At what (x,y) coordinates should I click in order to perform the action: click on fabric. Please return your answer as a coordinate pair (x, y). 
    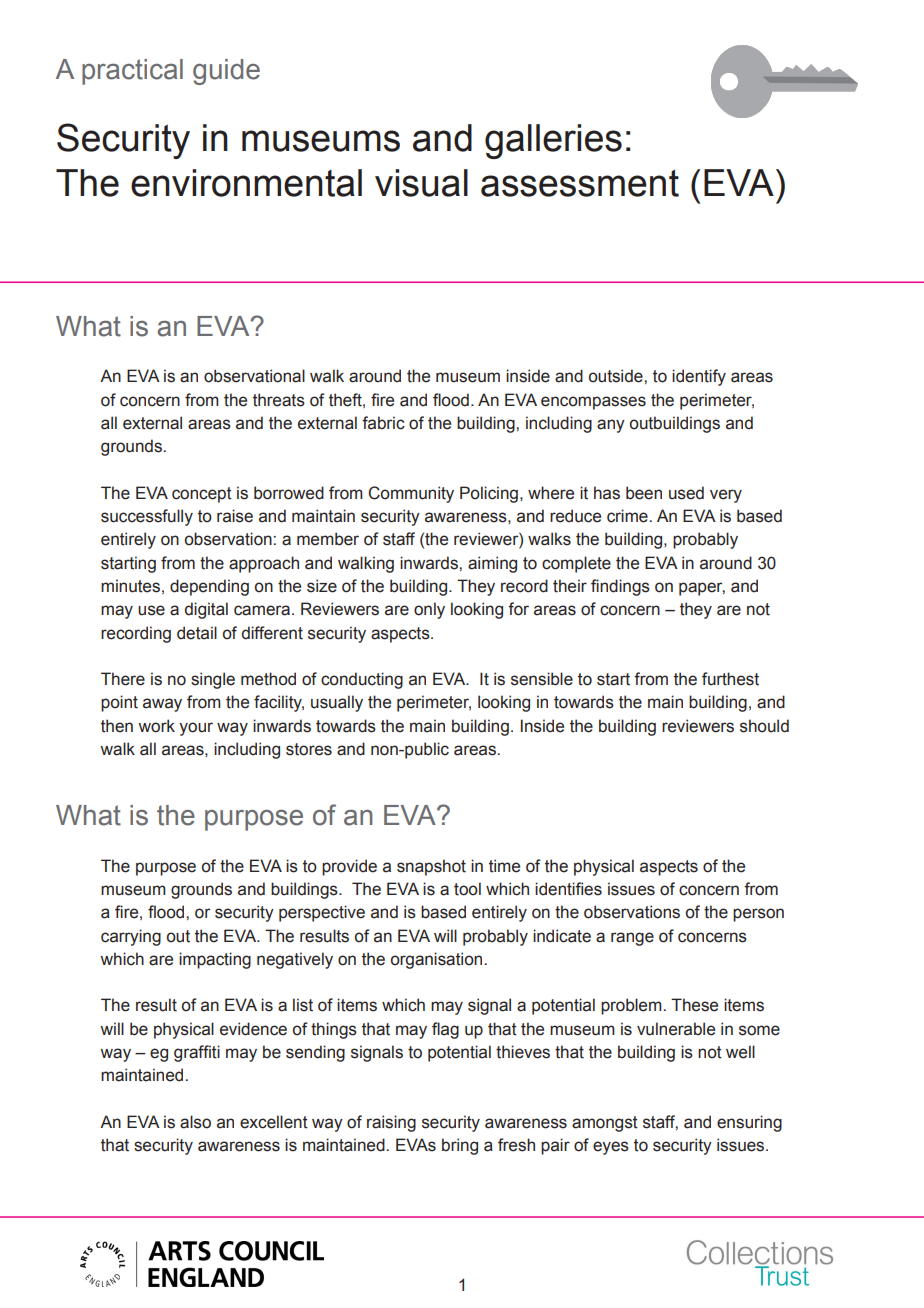
    Looking at the image, I should click on (383, 423).
